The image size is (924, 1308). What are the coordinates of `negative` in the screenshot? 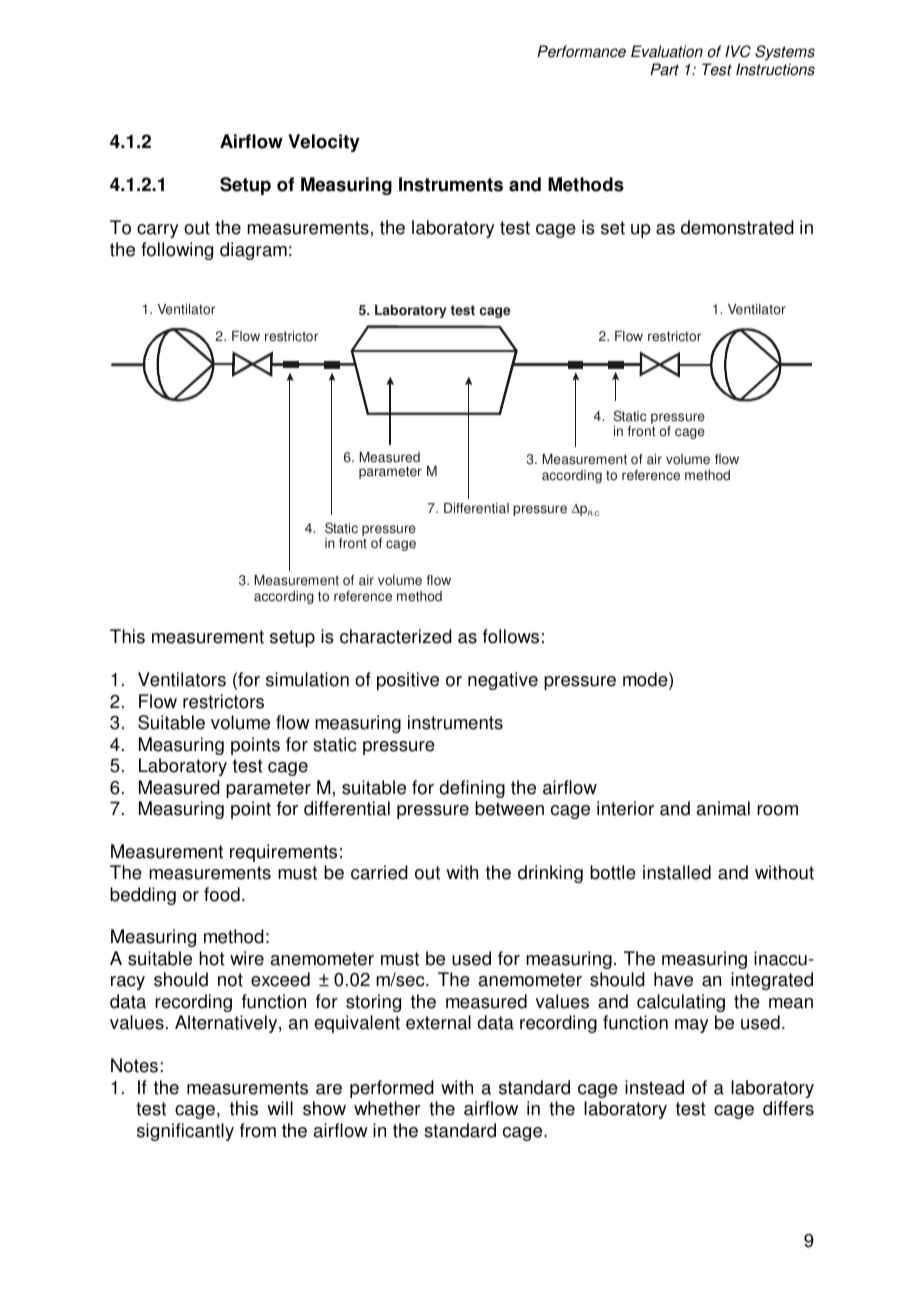 It's located at (503, 681).
